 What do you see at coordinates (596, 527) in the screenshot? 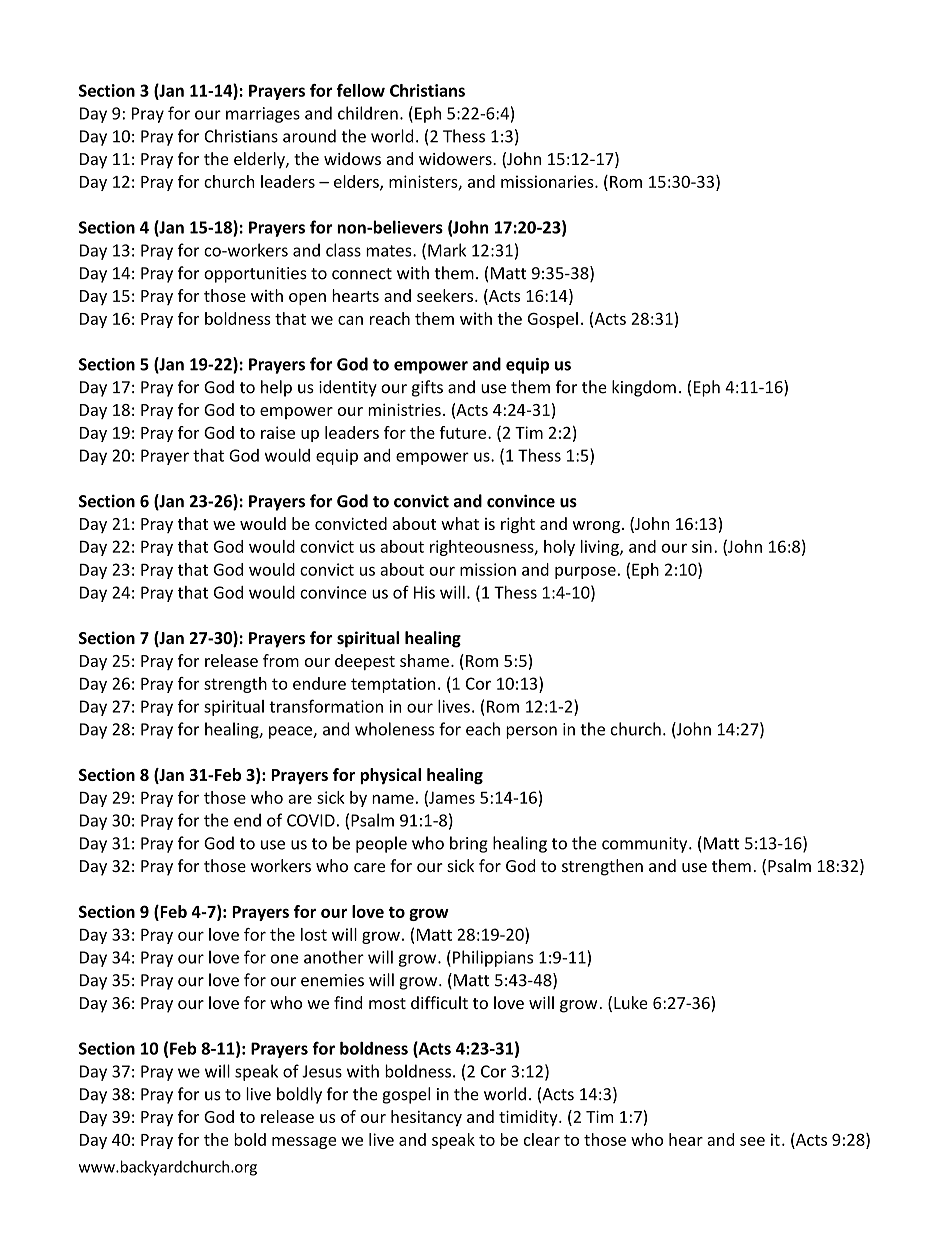
I see `wrong` at bounding box center [596, 527].
